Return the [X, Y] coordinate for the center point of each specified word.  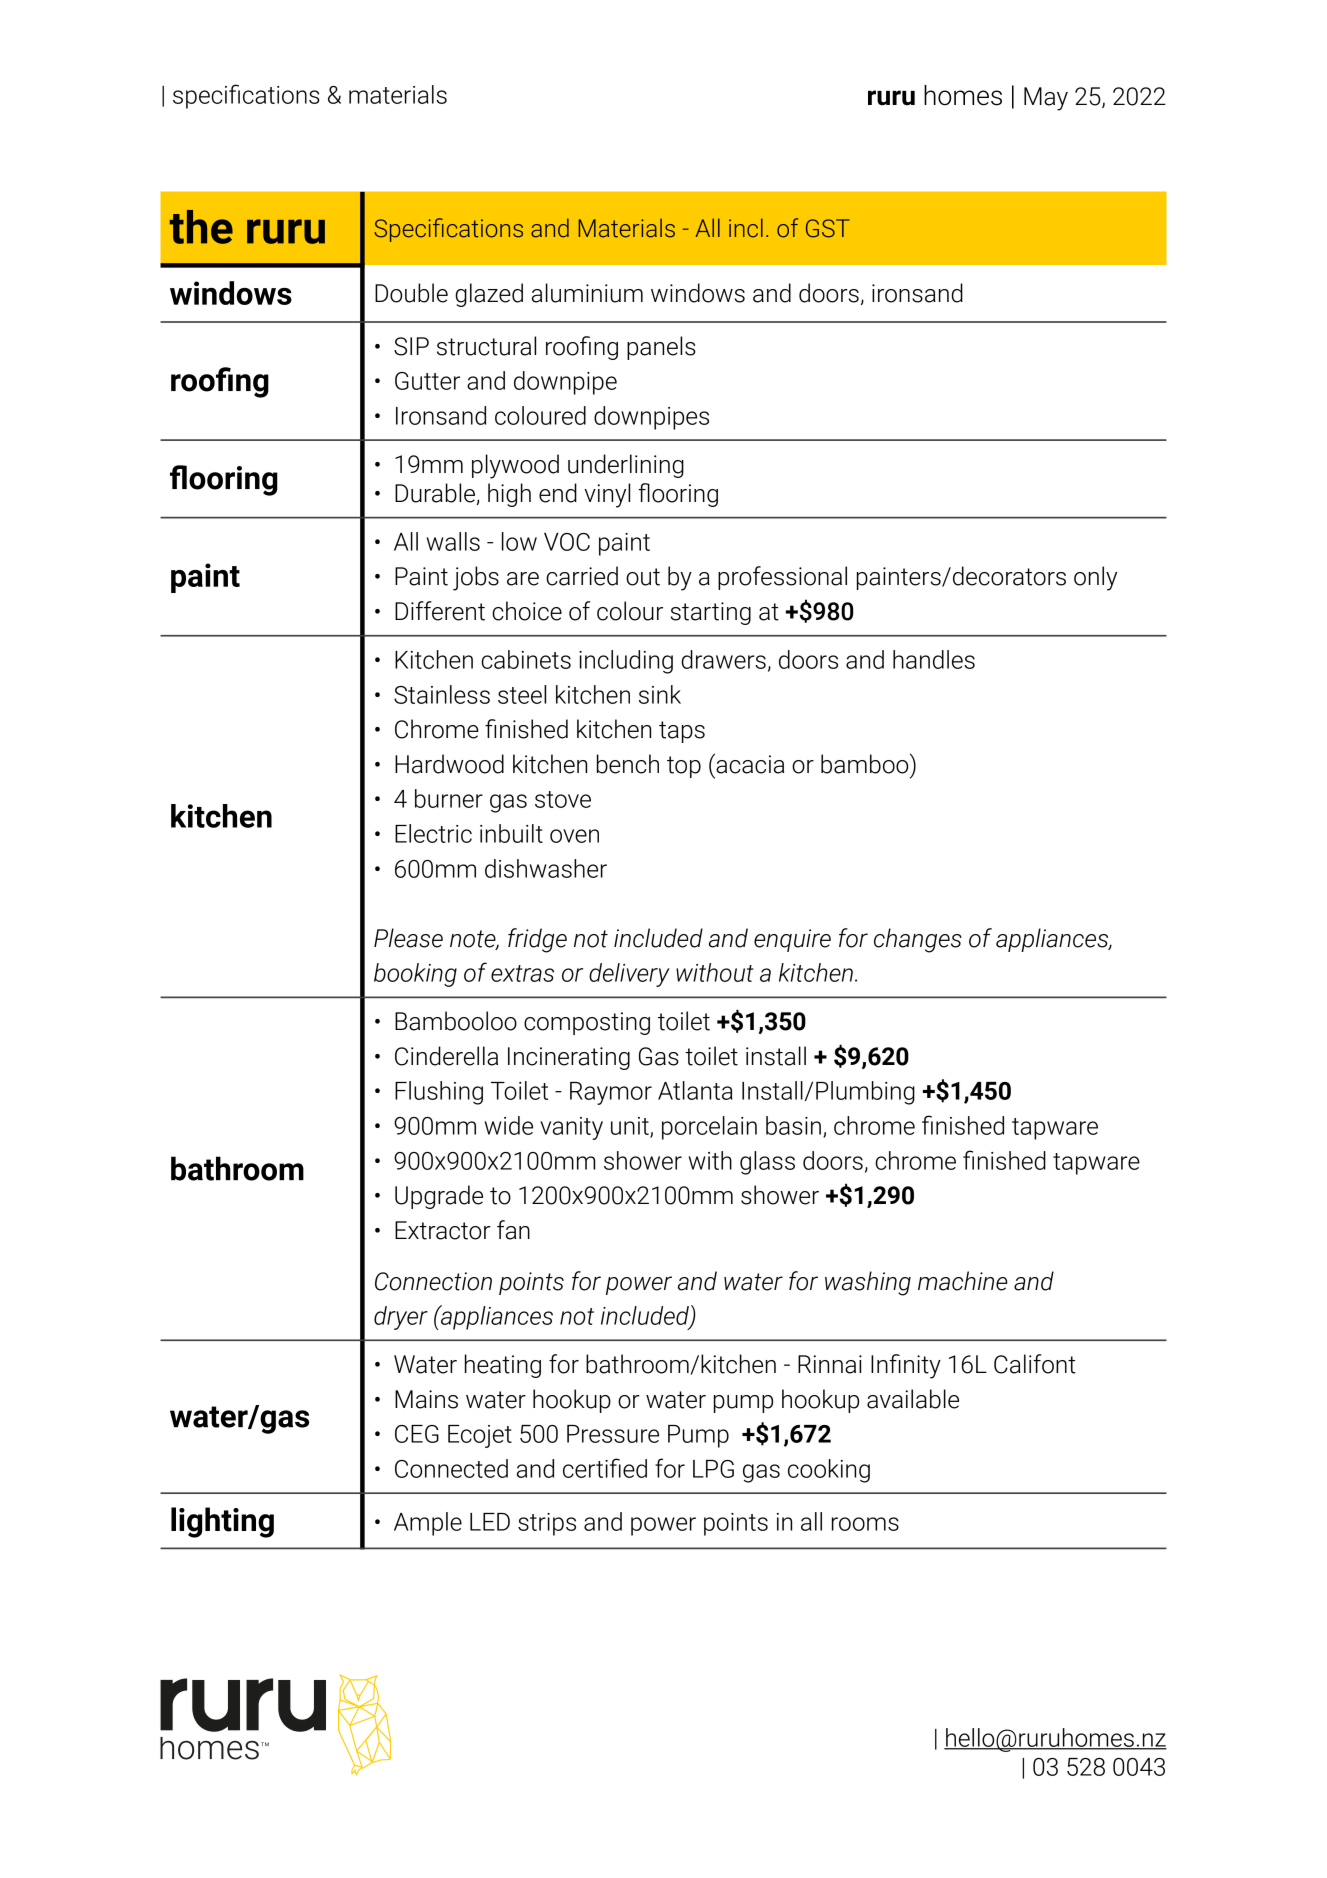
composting [587, 1023]
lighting [222, 1522]
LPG [713, 1469]
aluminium [587, 293]
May [1046, 99]
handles [934, 659]
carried [582, 576]
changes [918, 940]
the [201, 227]
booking [415, 975]
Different [440, 611]
